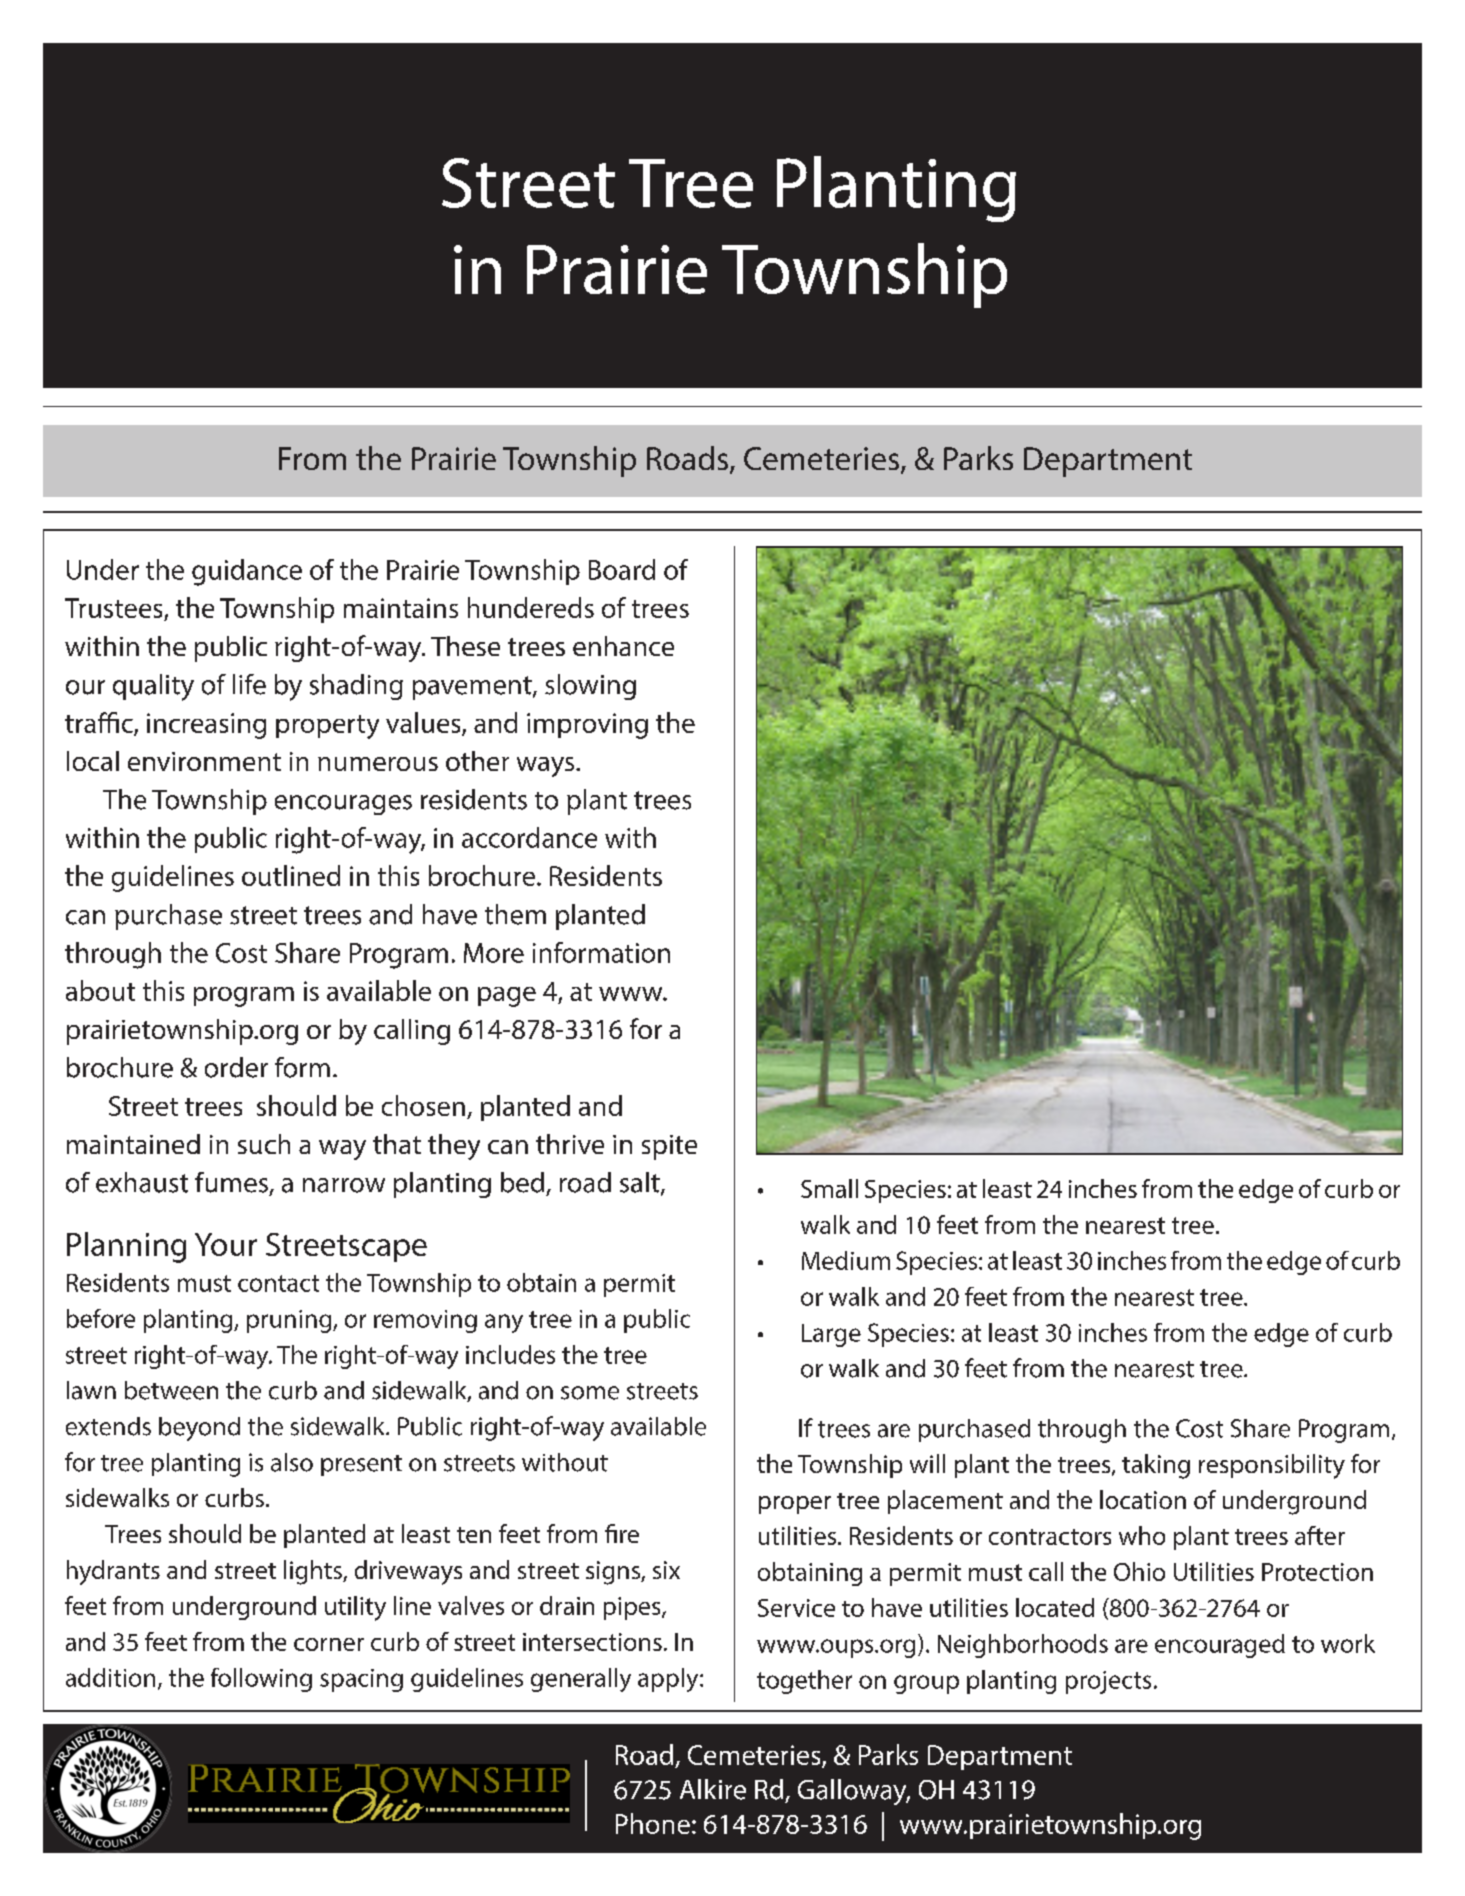  What do you see at coordinates (247, 572) in the screenshot?
I see `guidance` at bounding box center [247, 572].
